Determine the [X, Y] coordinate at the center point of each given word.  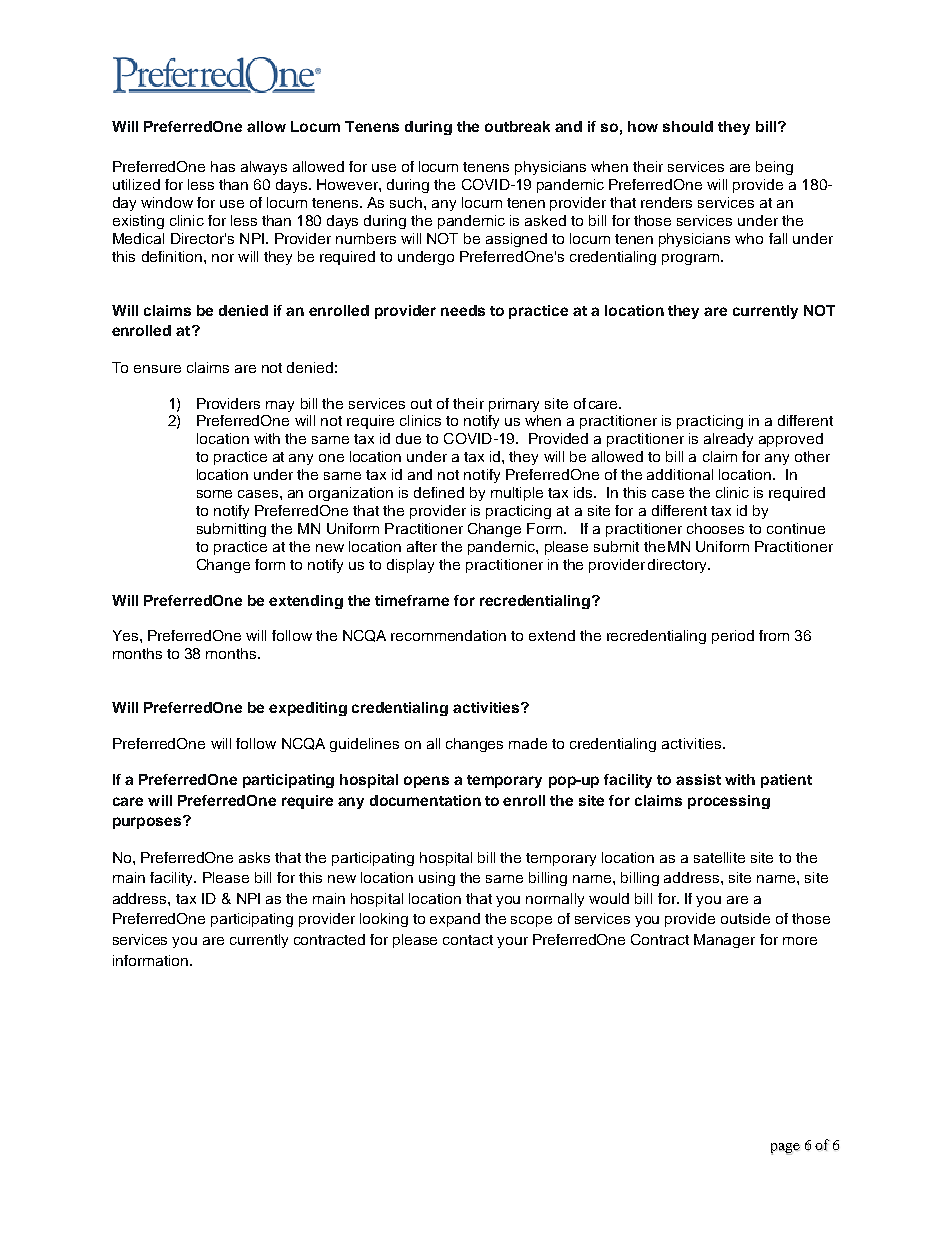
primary [514, 405]
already [728, 440]
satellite [719, 857]
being [774, 168]
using [437, 879]
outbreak [517, 126]
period [733, 637]
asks [254, 857]
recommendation [448, 635]
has [223, 166]
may [280, 406]
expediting [308, 709]
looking [384, 920]
